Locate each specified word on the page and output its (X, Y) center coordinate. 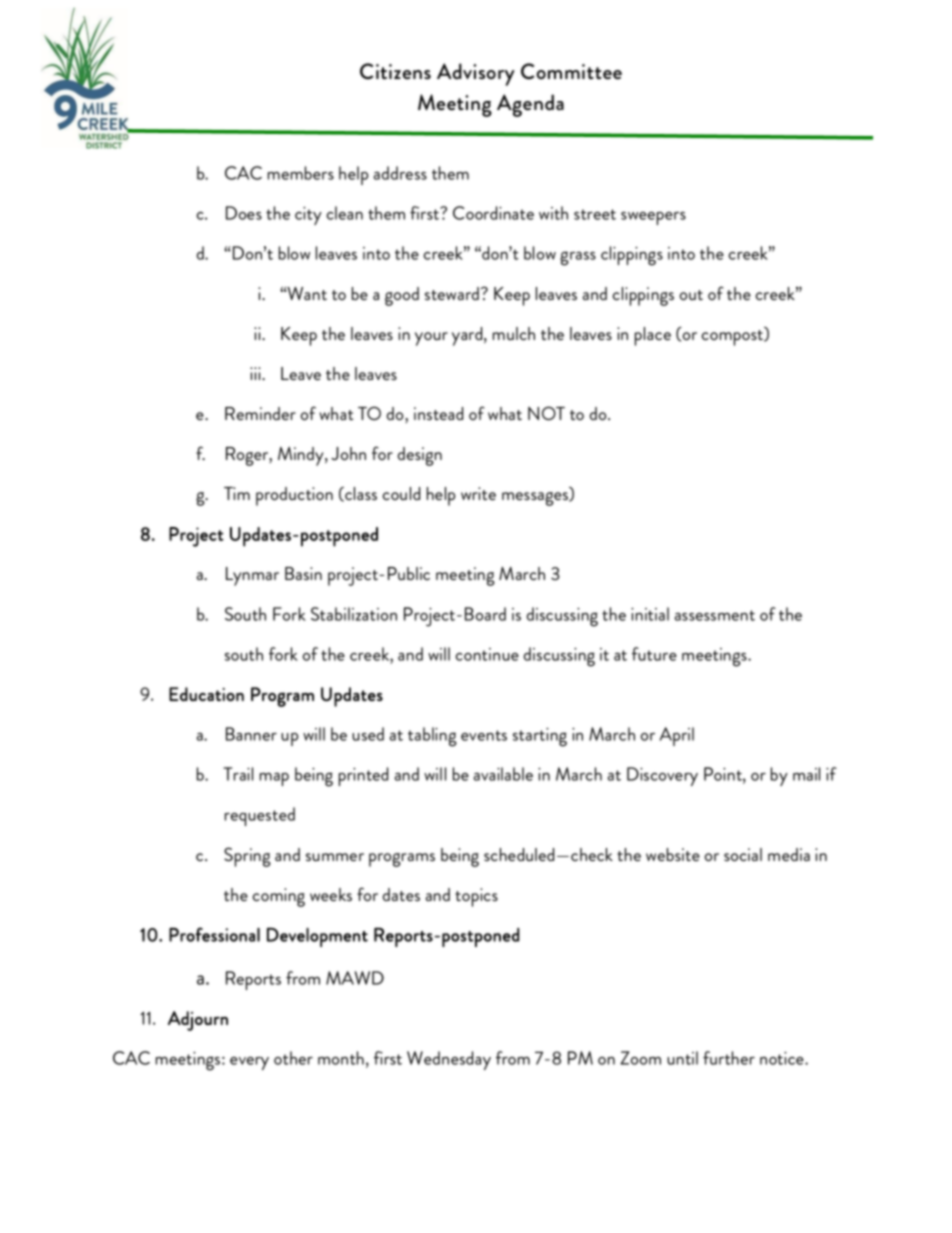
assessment (715, 615)
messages (536, 499)
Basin (303, 573)
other (293, 1058)
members (301, 173)
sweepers (653, 218)
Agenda (530, 105)
